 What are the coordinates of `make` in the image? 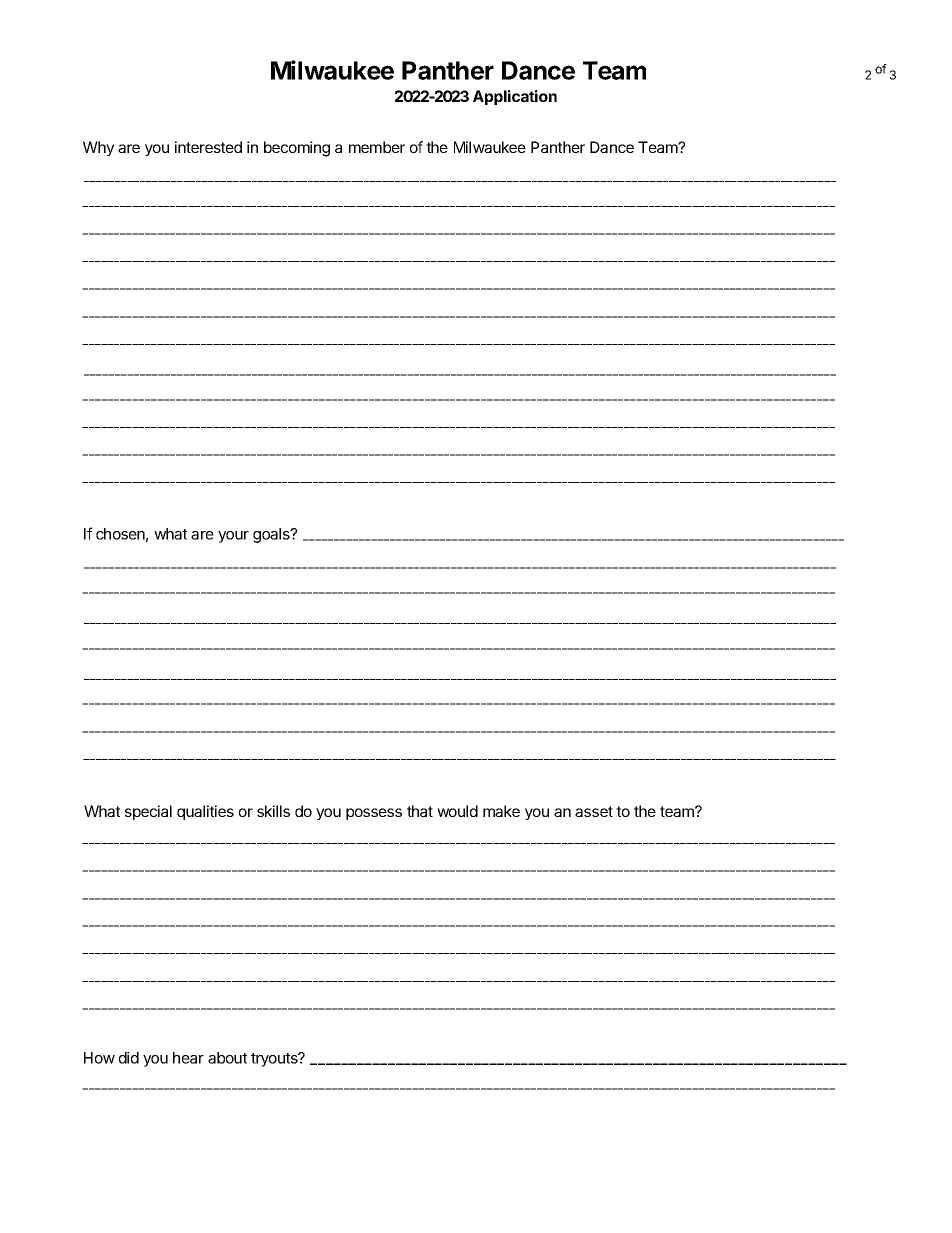 It's located at (501, 811).
